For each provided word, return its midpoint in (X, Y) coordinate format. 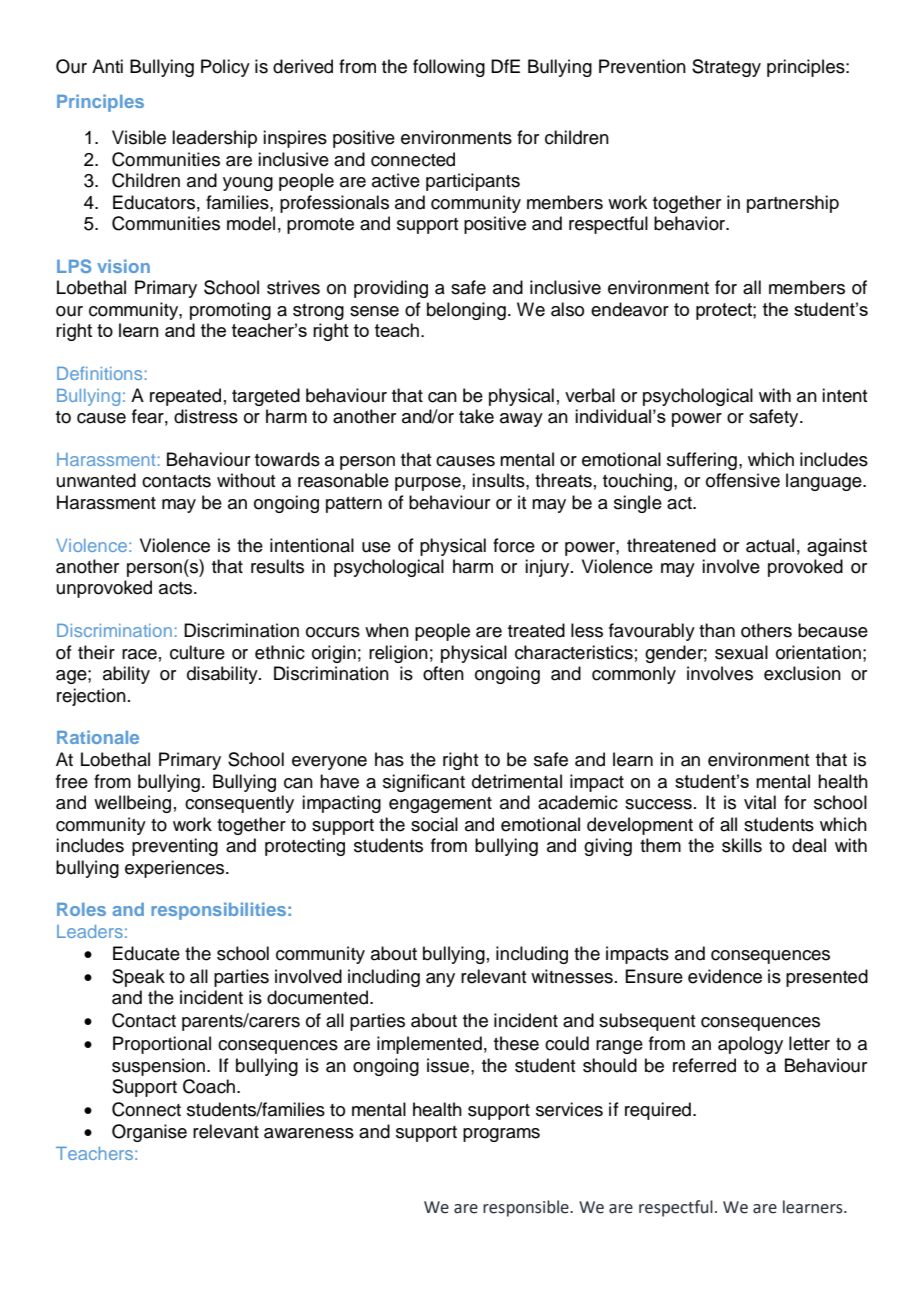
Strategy (726, 68)
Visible (139, 137)
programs (501, 1135)
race (139, 654)
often (443, 673)
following (449, 68)
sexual (741, 652)
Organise (149, 1133)
